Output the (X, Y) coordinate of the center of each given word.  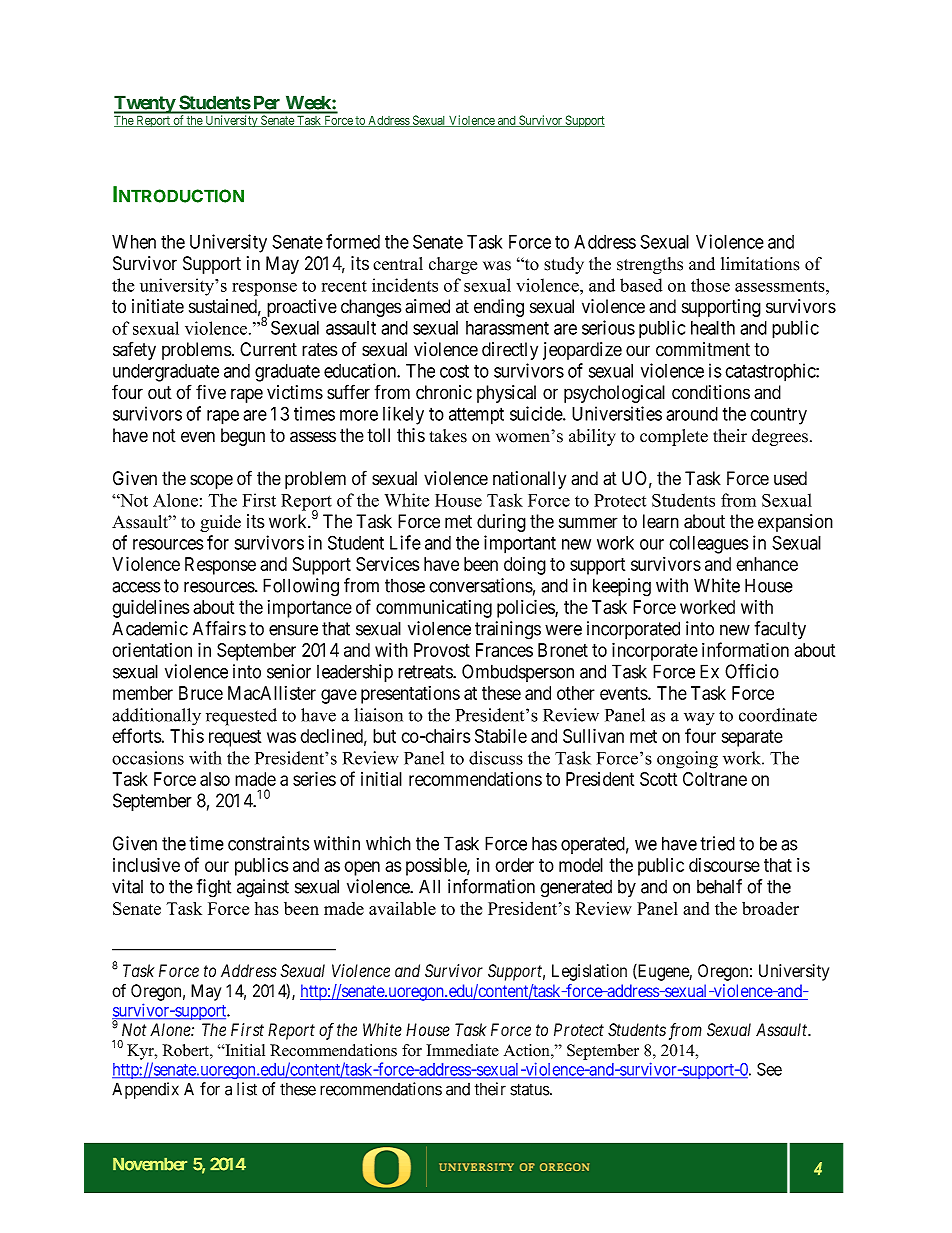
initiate (158, 306)
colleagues (709, 545)
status (530, 1089)
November (150, 1164)
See (769, 1069)
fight (213, 888)
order (514, 865)
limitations (760, 264)
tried (717, 843)
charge (453, 265)
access (136, 587)
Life (405, 542)
